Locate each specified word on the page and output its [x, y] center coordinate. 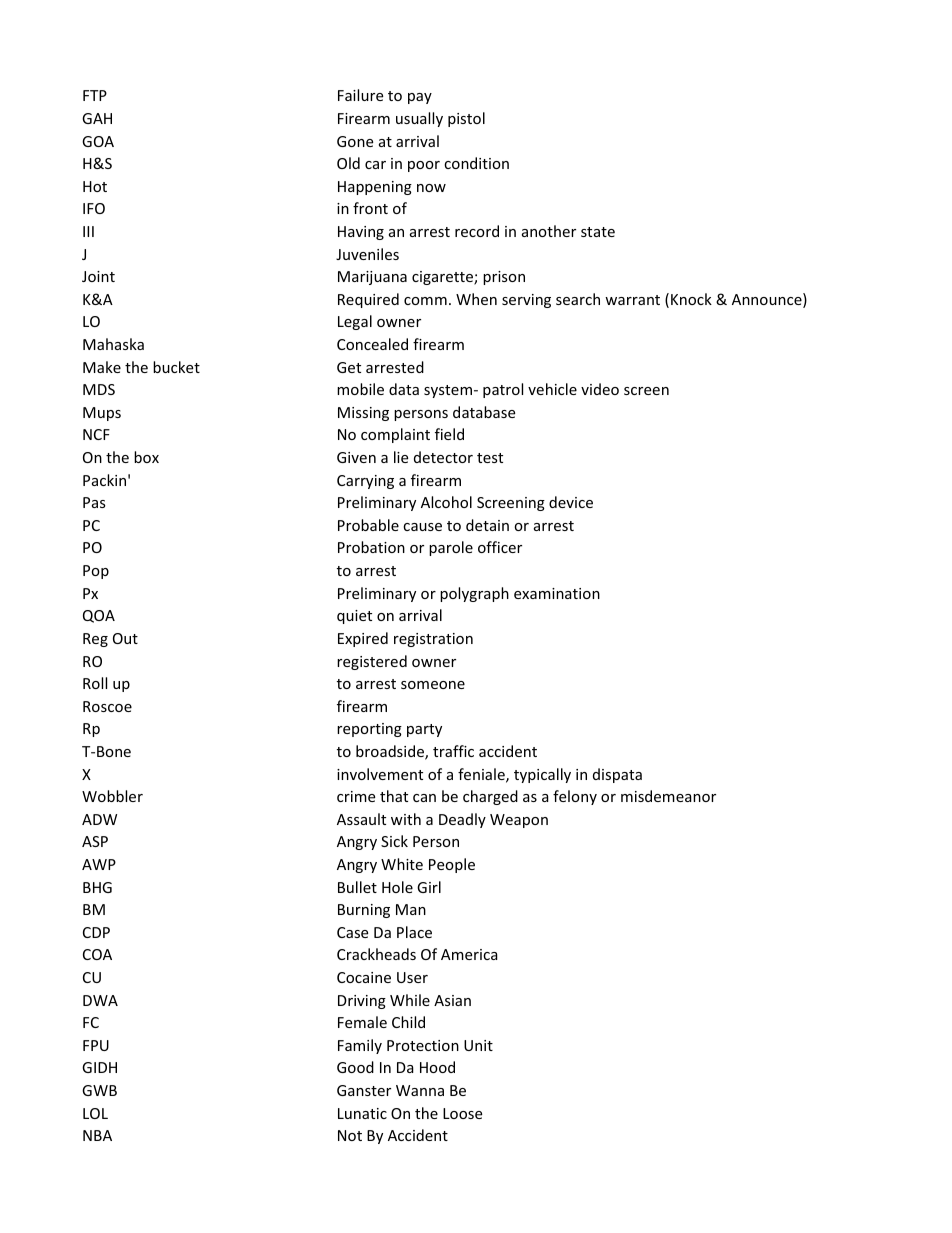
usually [419, 119]
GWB [99, 1090]
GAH [97, 118]
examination [557, 593]
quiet [354, 617]
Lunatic [362, 1113]
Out [125, 638]
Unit [478, 1045]
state [598, 232]
